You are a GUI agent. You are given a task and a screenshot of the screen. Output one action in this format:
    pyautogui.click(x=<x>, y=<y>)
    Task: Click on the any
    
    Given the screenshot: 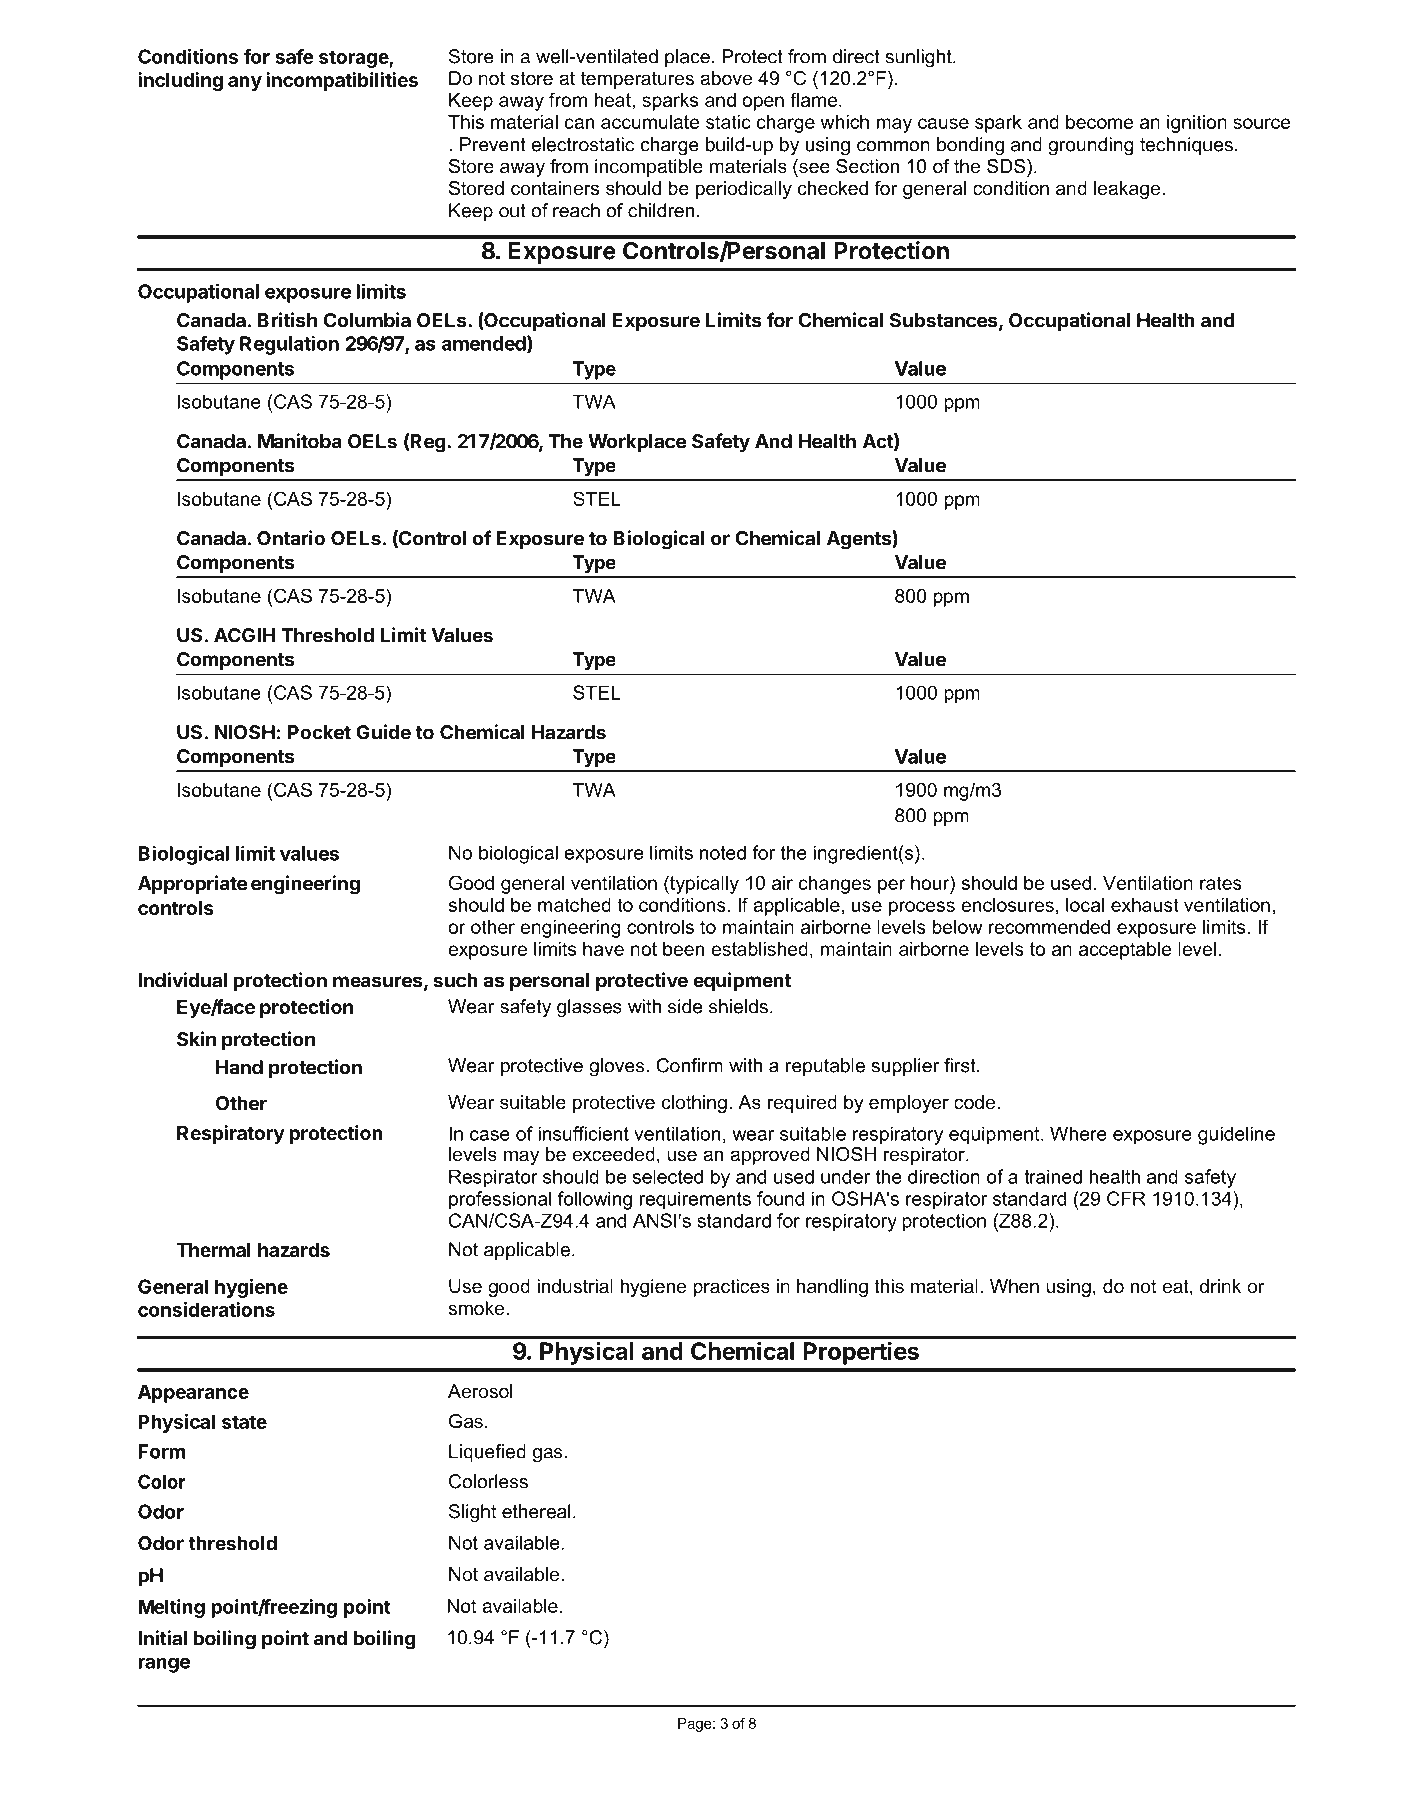 What is the action you would take?
    pyautogui.click(x=245, y=83)
